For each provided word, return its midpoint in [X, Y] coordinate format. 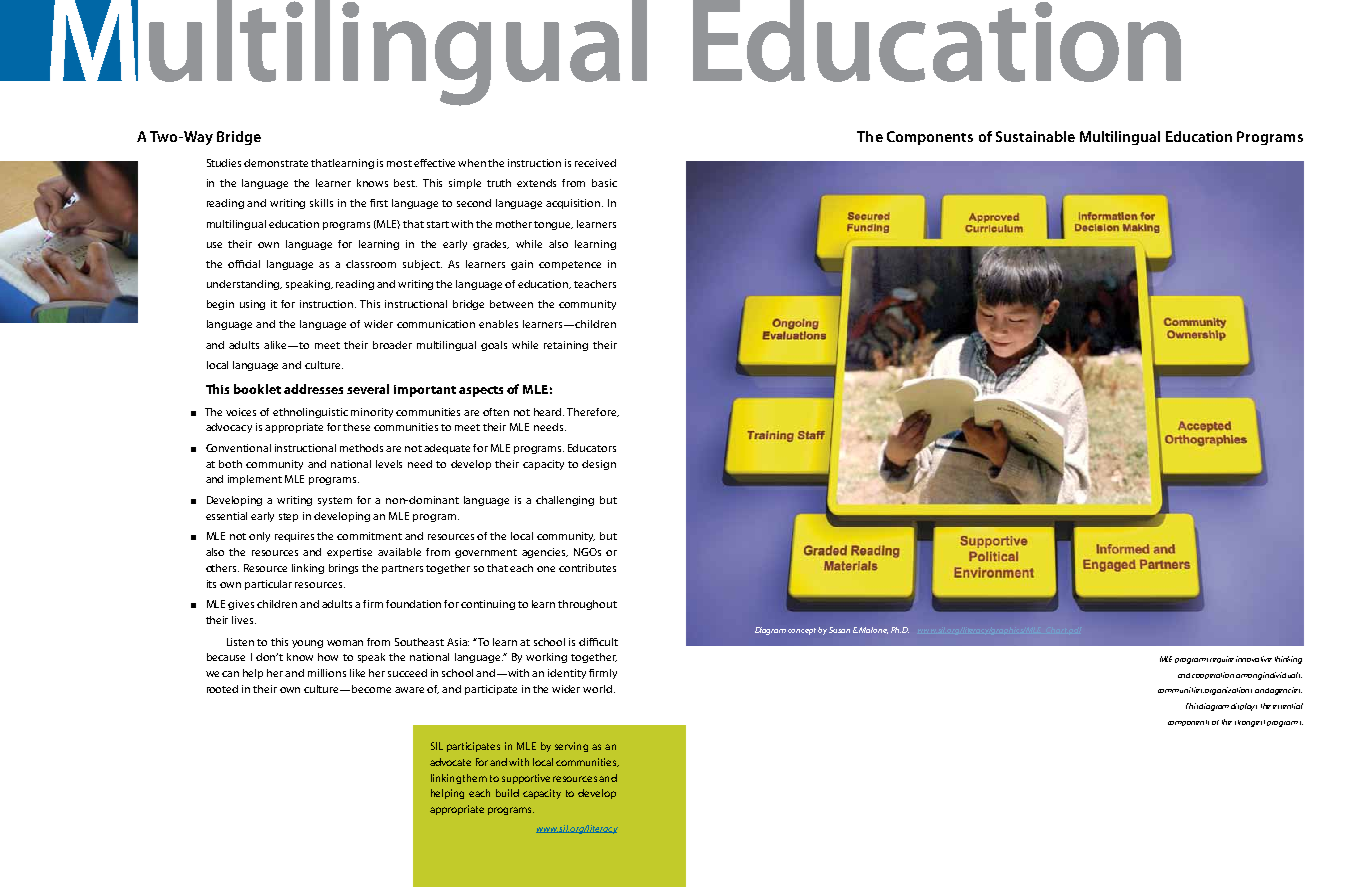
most [399, 163]
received [595, 163]
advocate [450, 762]
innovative [1254, 659]
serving [571, 747]
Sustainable [1035, 136]
